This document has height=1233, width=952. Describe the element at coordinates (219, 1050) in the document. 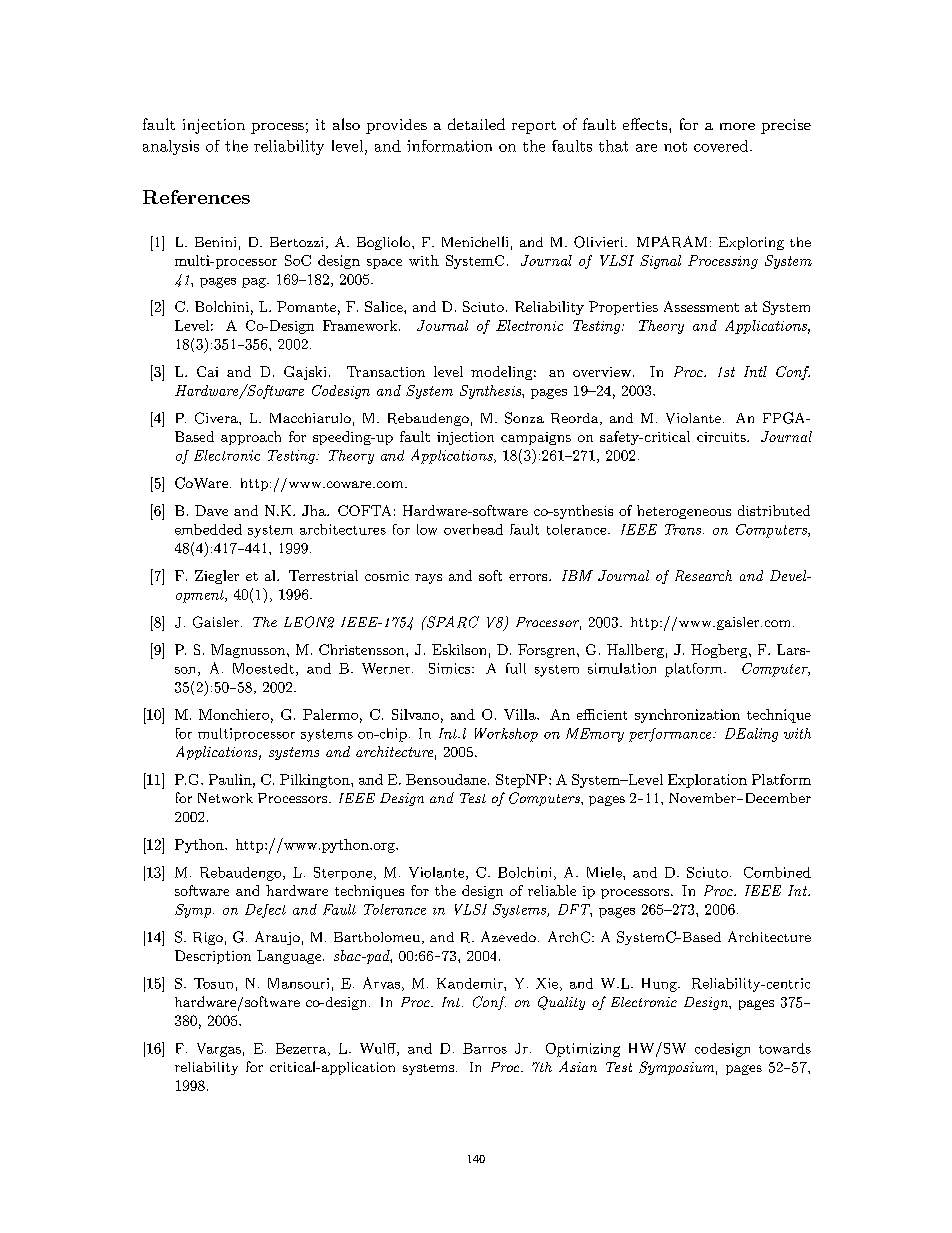

I see `Vargas` at that location.
